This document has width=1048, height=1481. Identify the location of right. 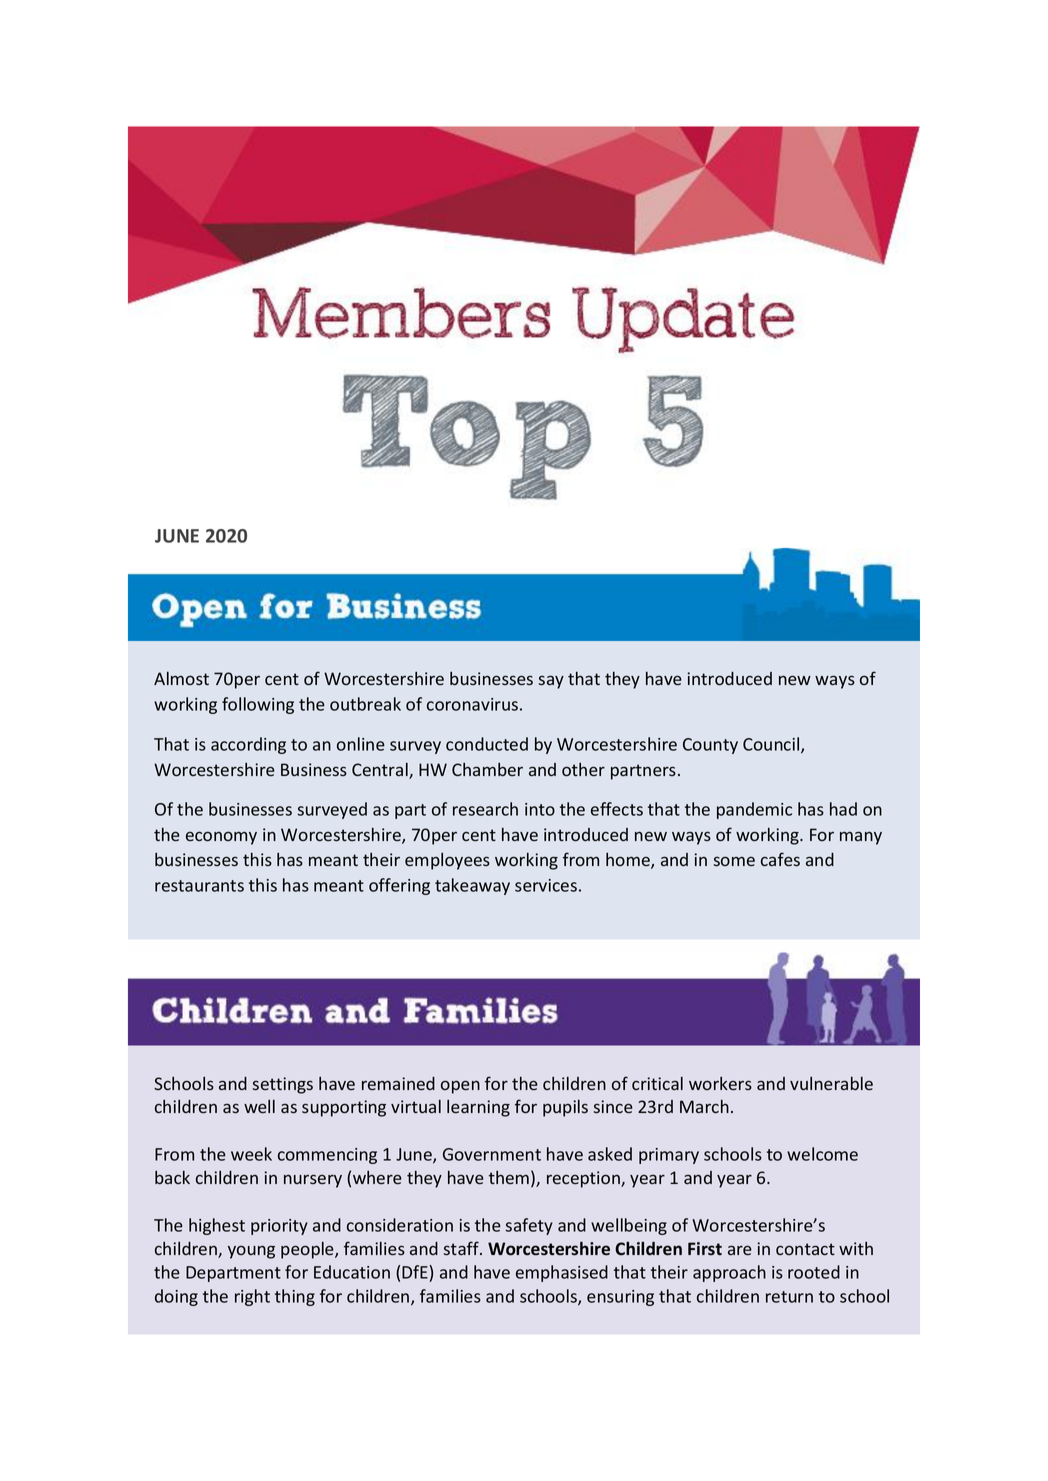
(252, 1297).
